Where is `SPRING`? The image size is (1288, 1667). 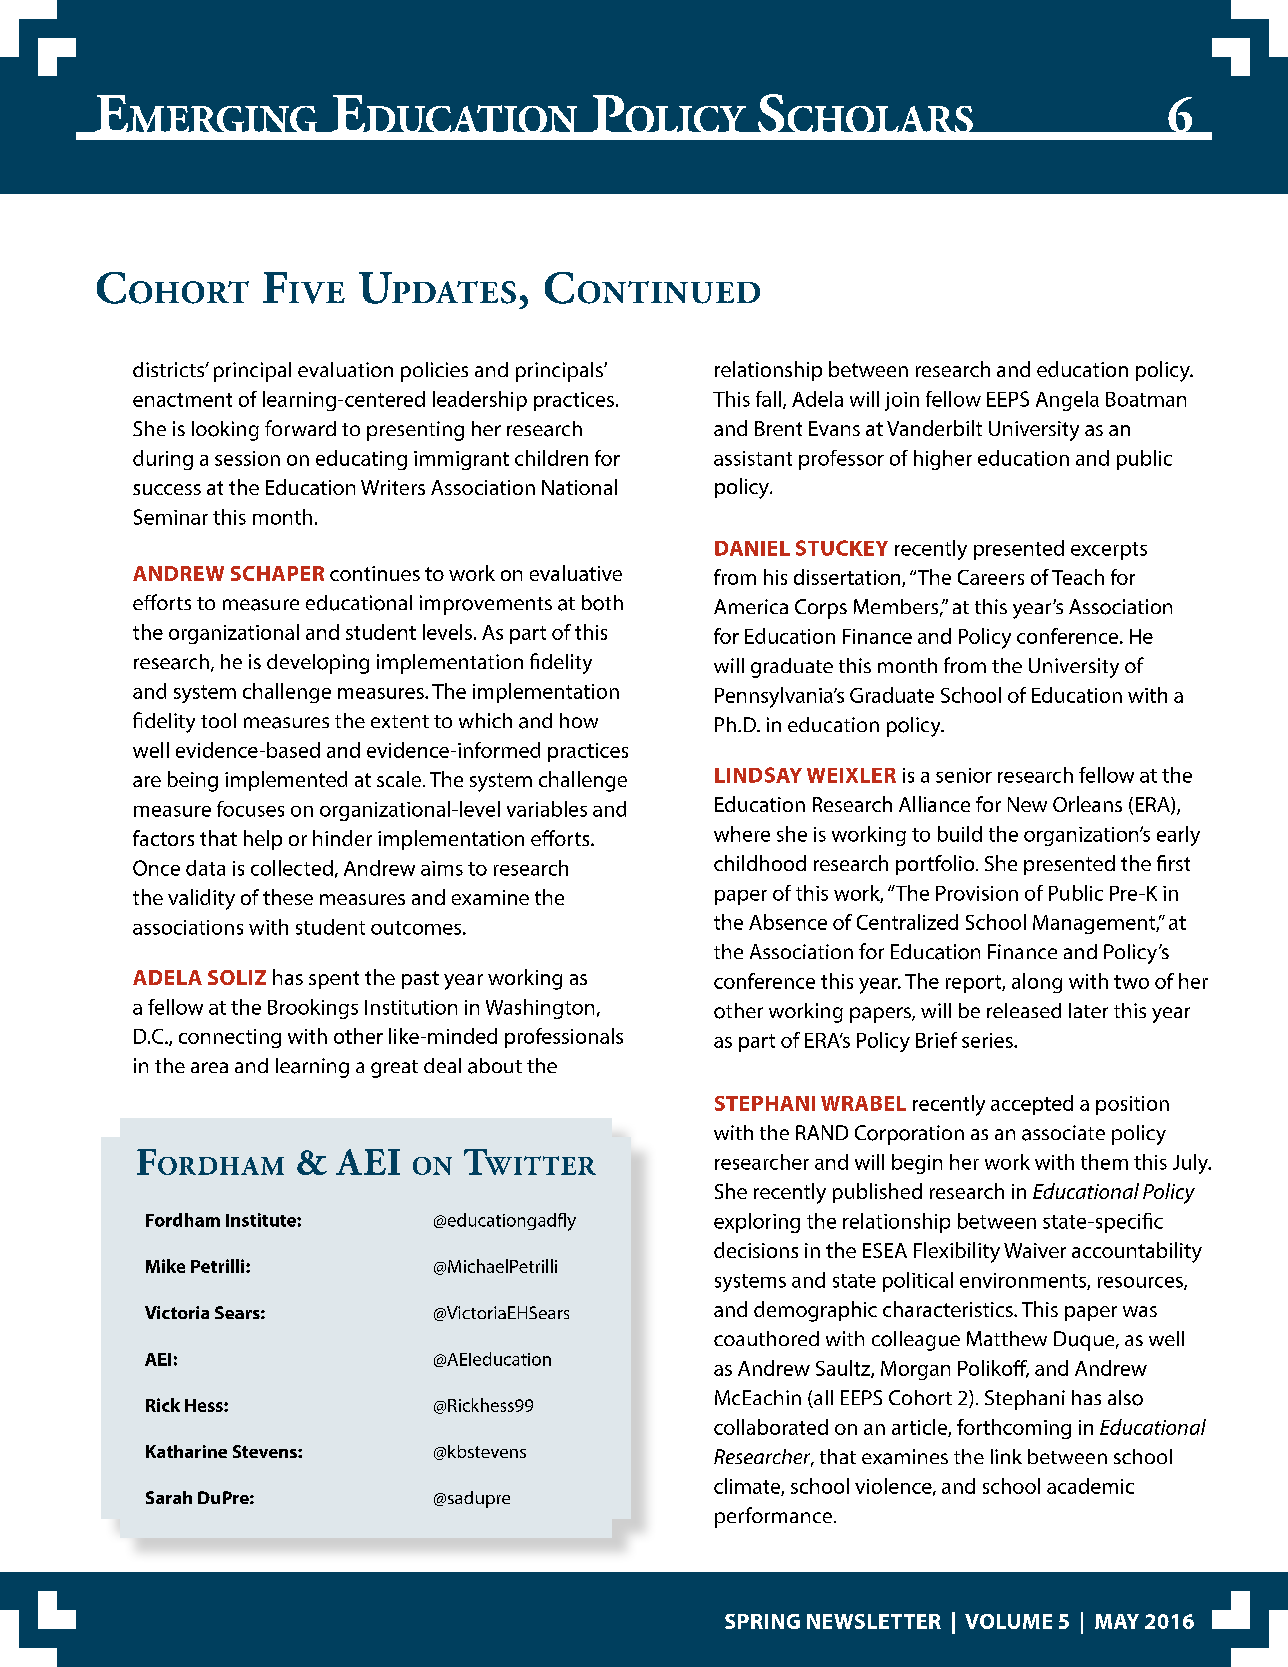
SPRING is located at coordinates (762, 1621).
